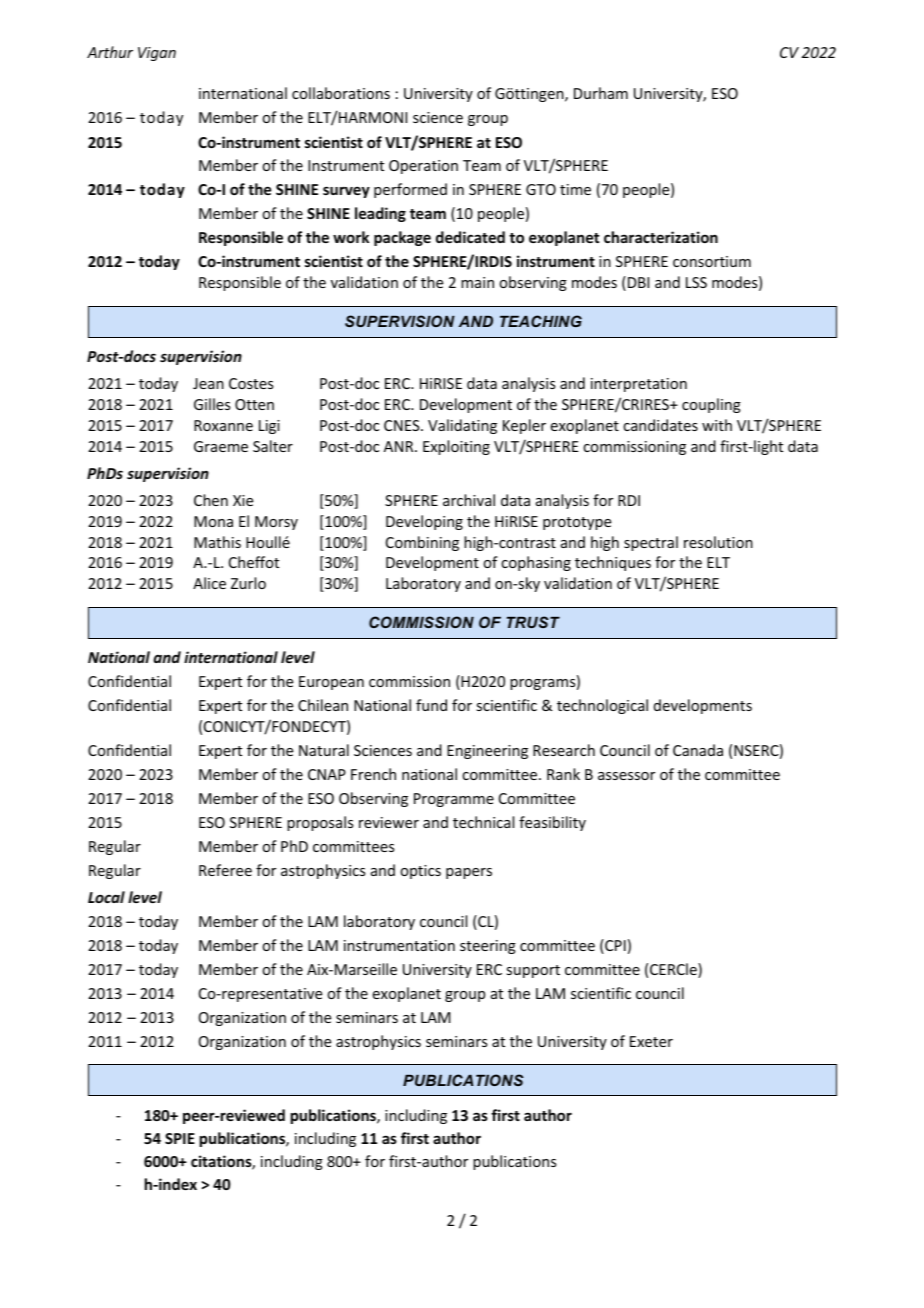 The width and height of the image is (924, 1308). Describe the element at coordinates (420, 872) in the image. I see `optics` at that location.
